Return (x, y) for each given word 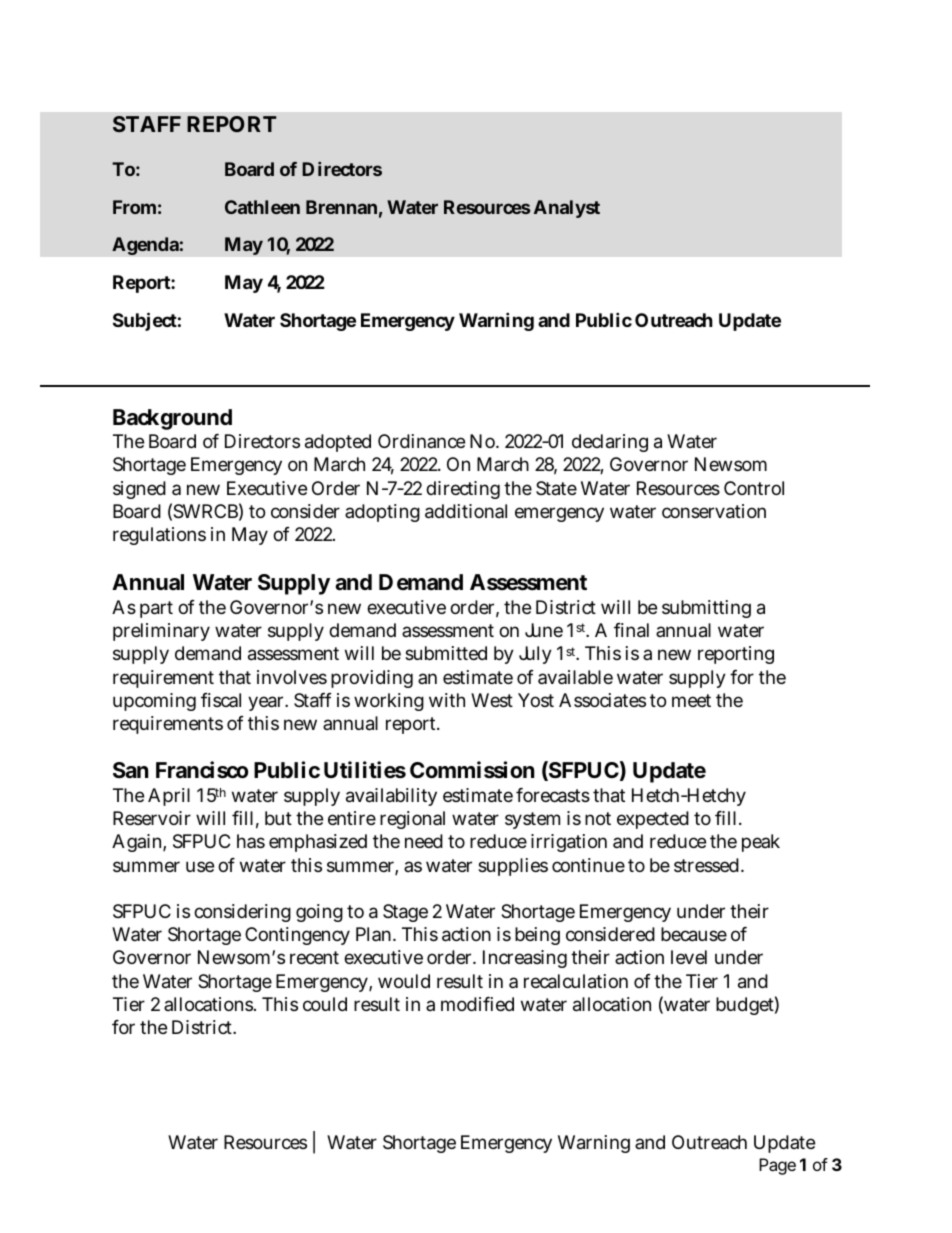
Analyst (567, 209)
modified (477, 1004)
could (325, 1004)
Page (777, 1166)
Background (172, 419)
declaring (610, 443)
